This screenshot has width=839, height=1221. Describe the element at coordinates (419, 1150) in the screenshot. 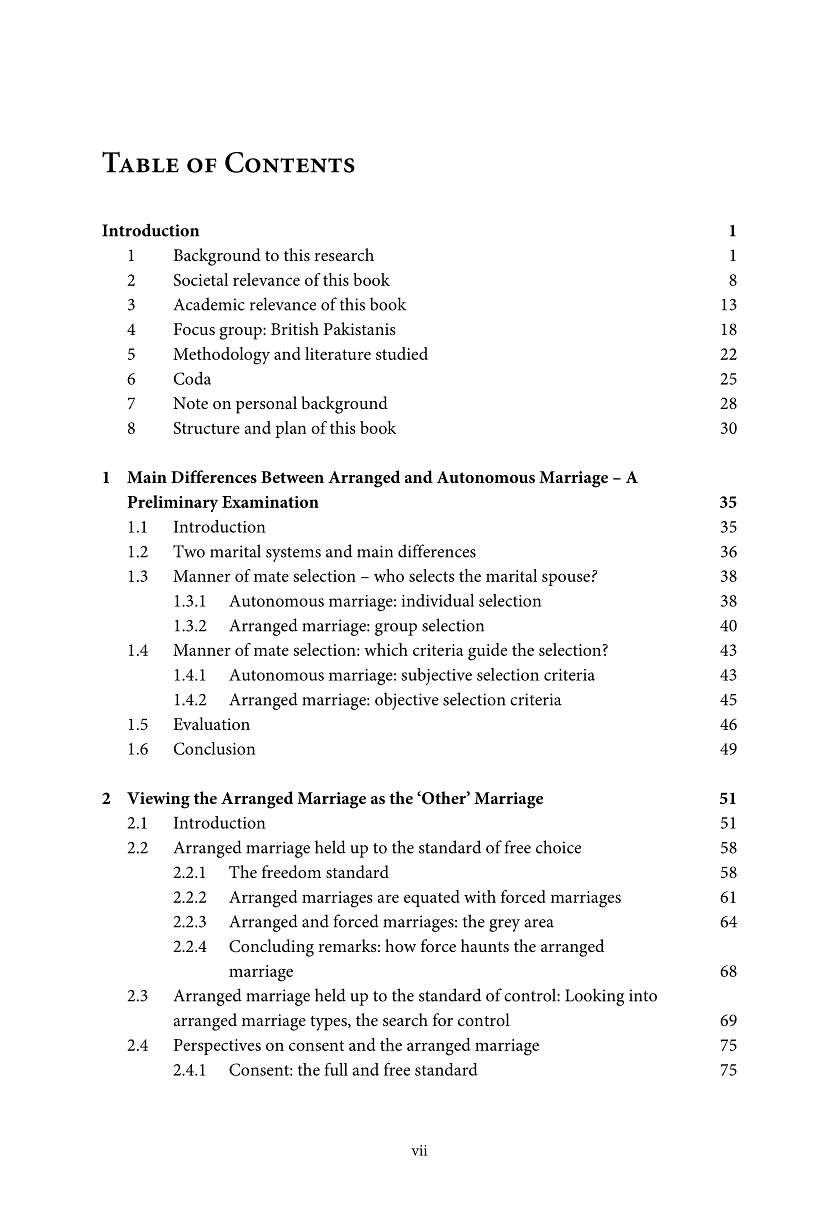

I see `vii` at that location.
